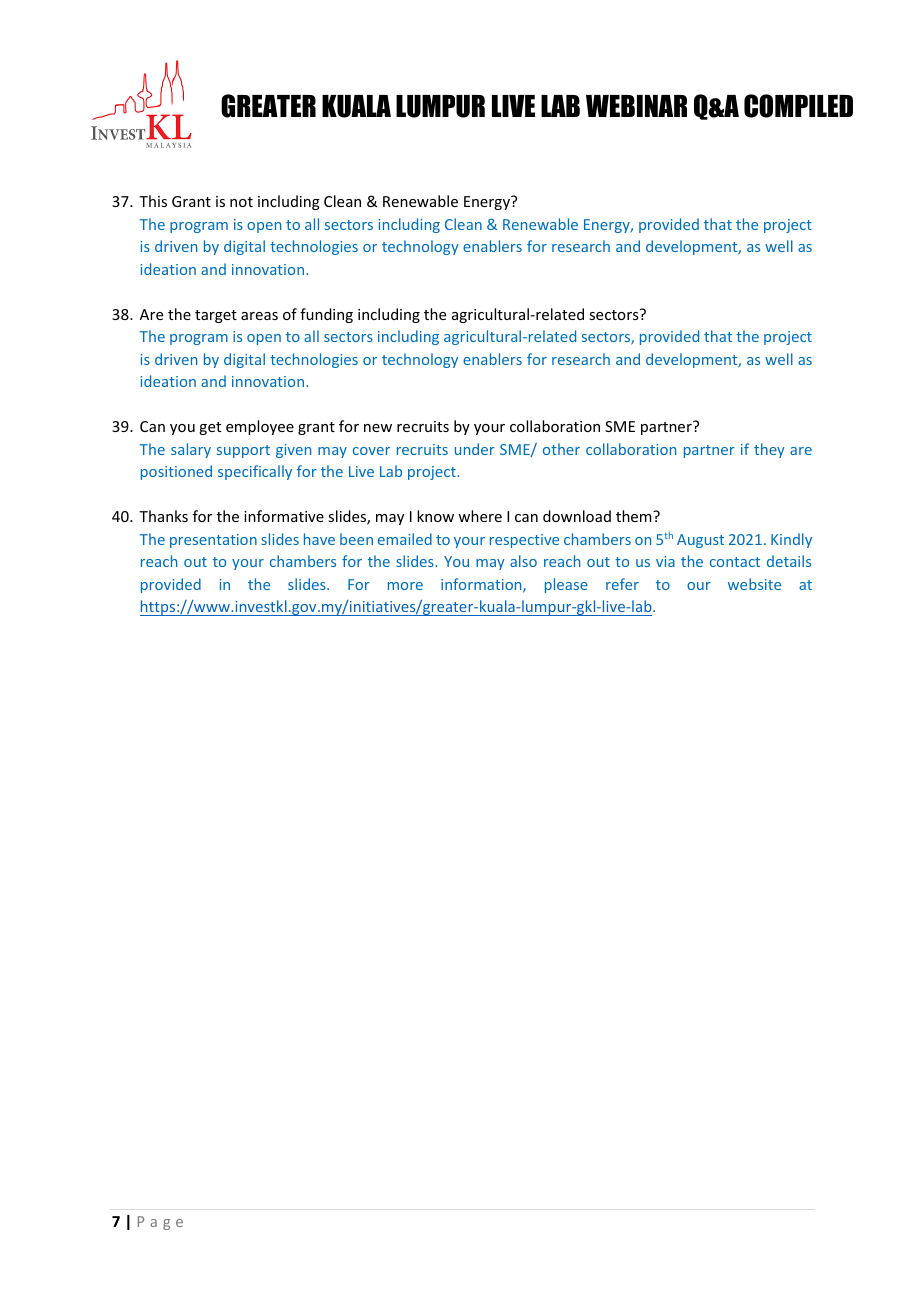 This screenshot has width=924, height=1308. What do you see at coordinates (326, 315) in the screenshot?
I see `funding` at bounding box center [326, 315].
